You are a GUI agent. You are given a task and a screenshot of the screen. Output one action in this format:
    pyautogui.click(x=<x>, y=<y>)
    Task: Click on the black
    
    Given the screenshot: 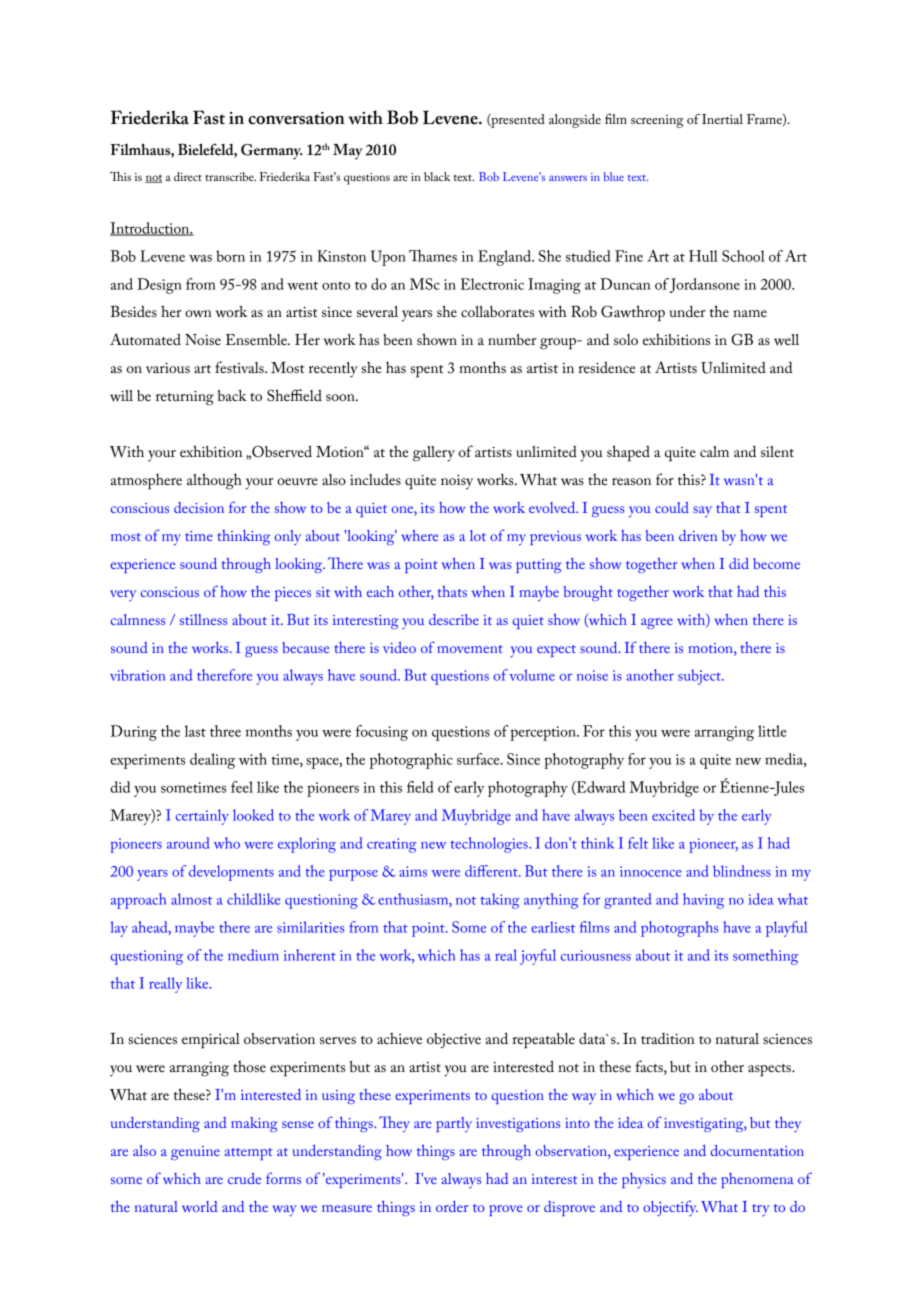 What is the action you would take?
    pyautogui.click(x=437, y=176)
